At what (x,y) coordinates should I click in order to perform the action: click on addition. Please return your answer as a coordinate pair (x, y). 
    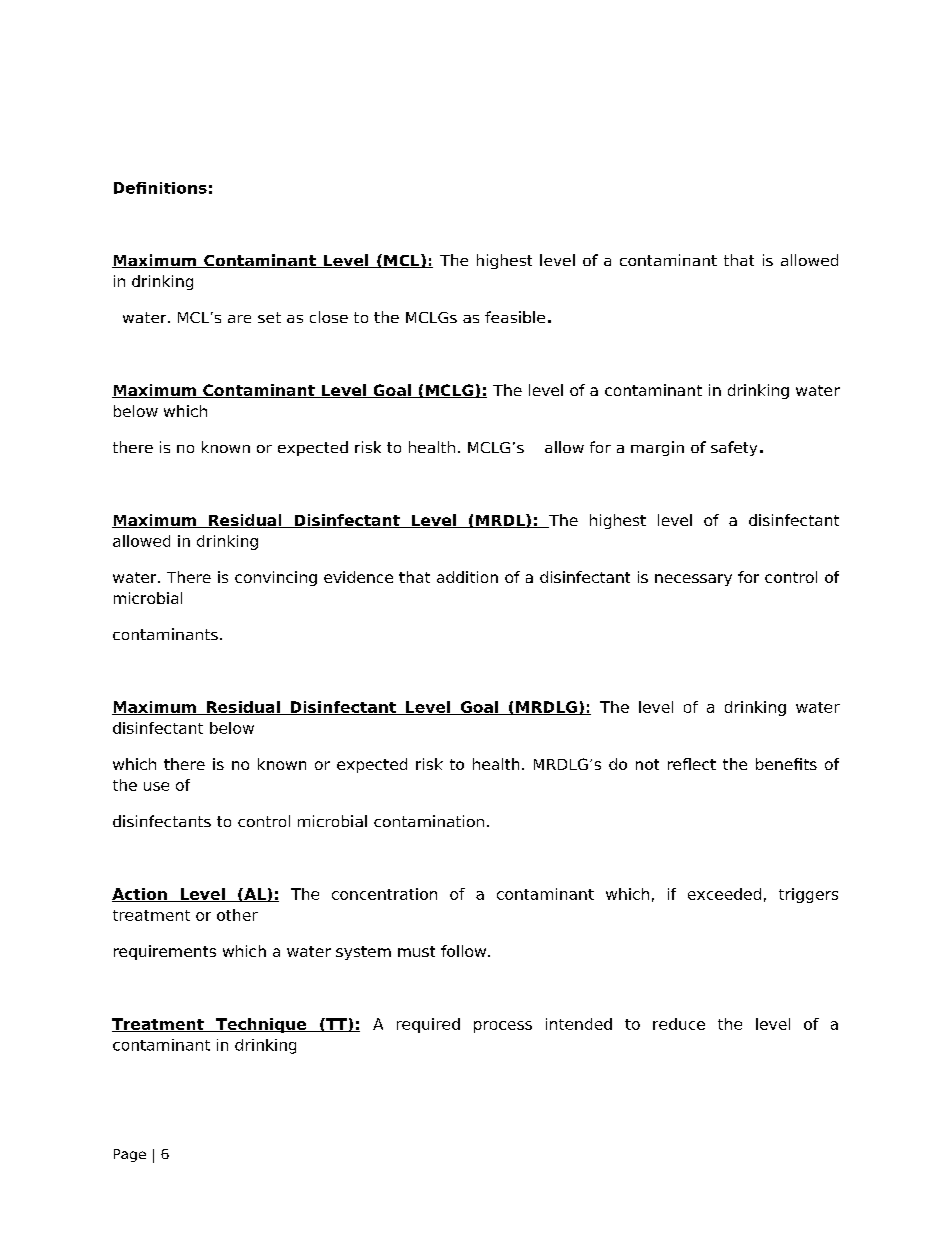
    Looking at the image, I should click on (467, 577).
